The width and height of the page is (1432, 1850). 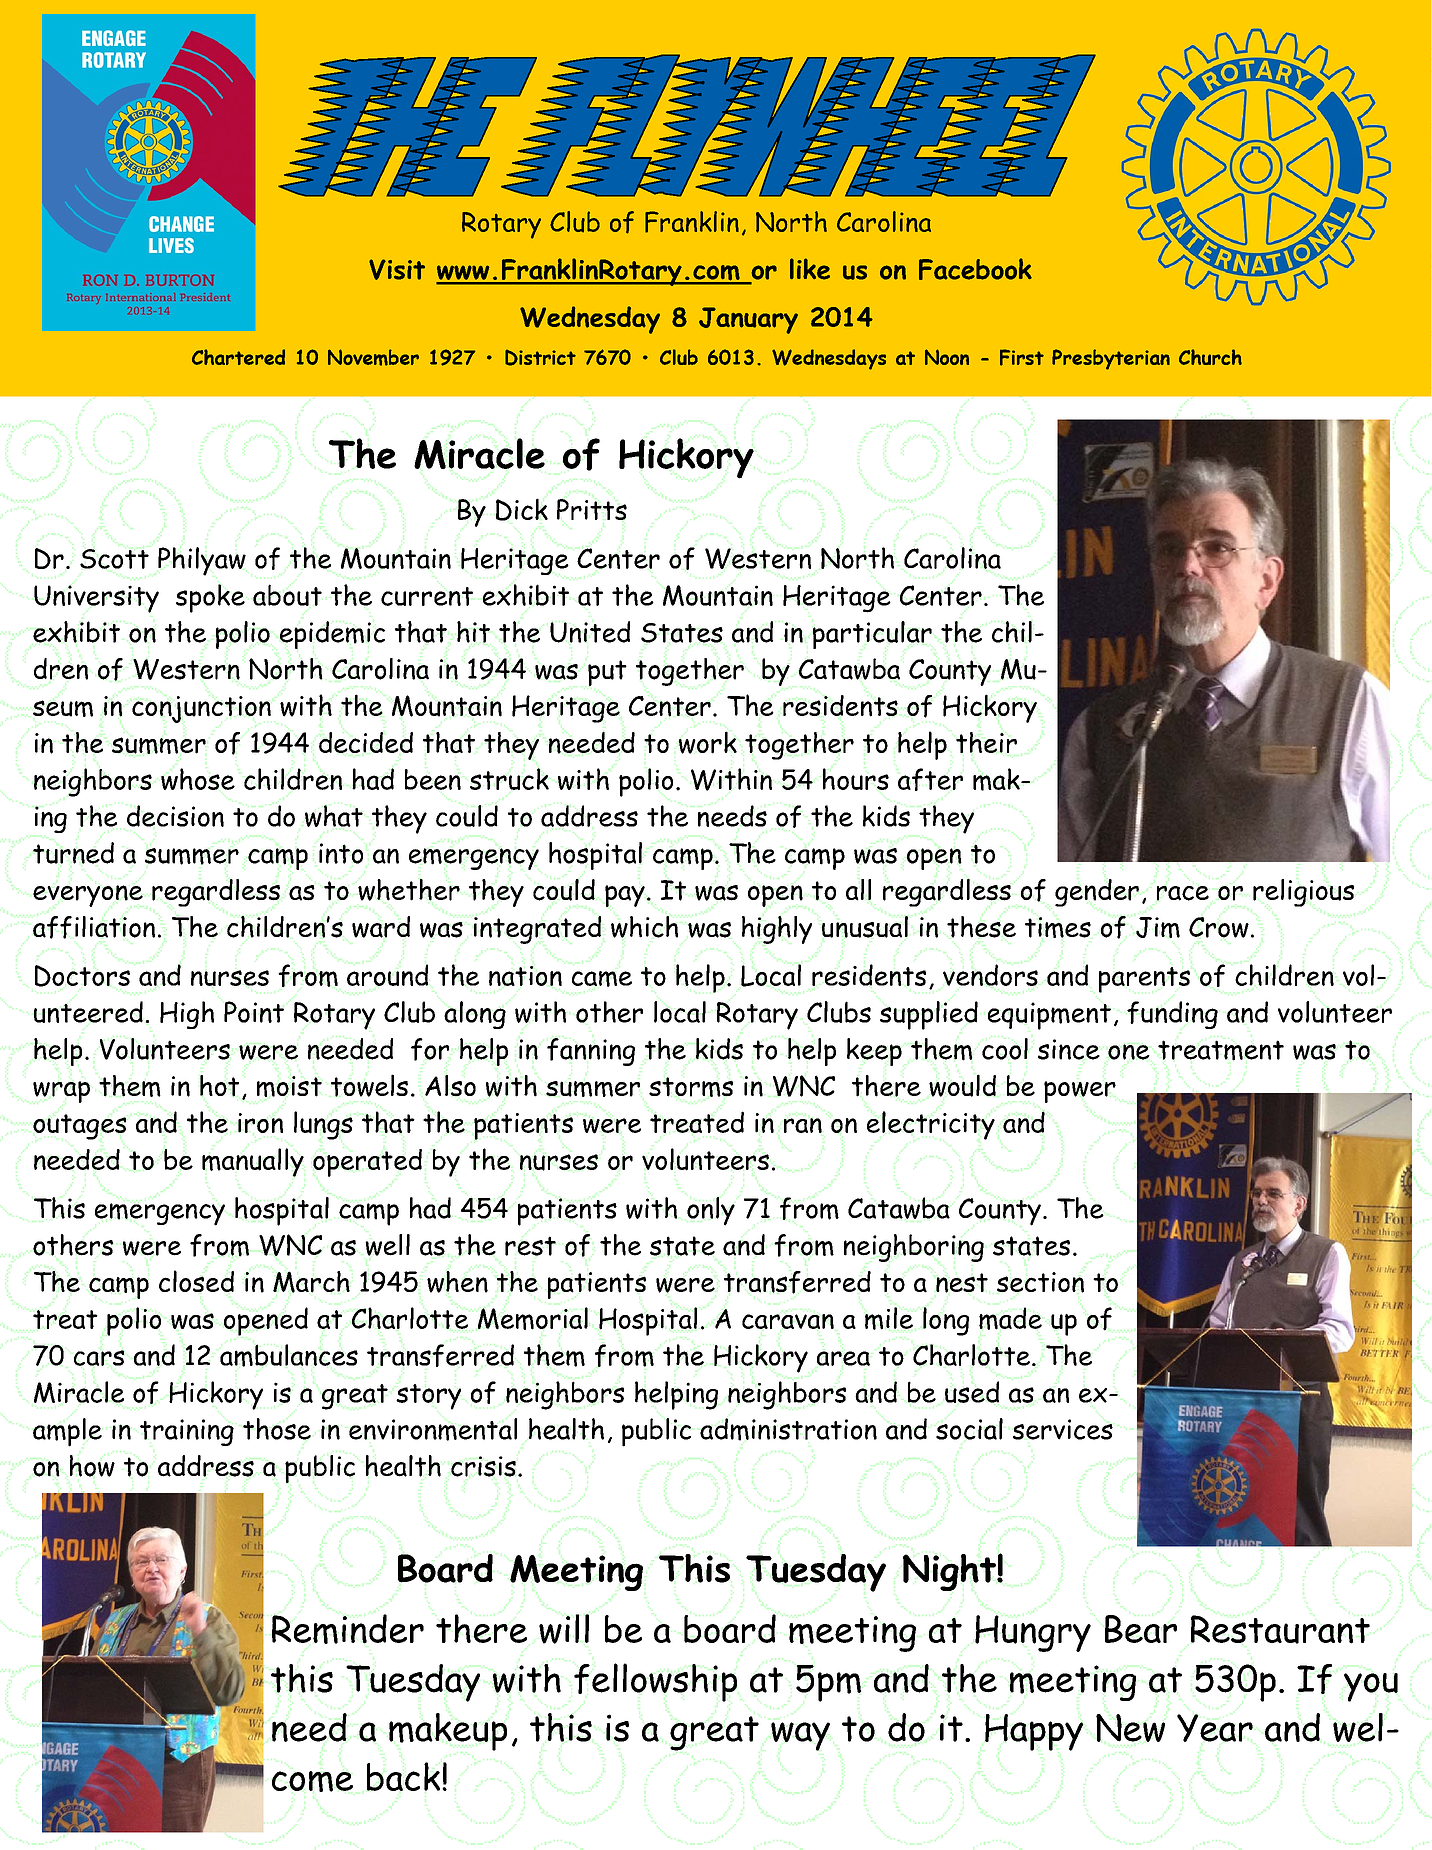 I want to click on January, so click(x=748, y=320).
